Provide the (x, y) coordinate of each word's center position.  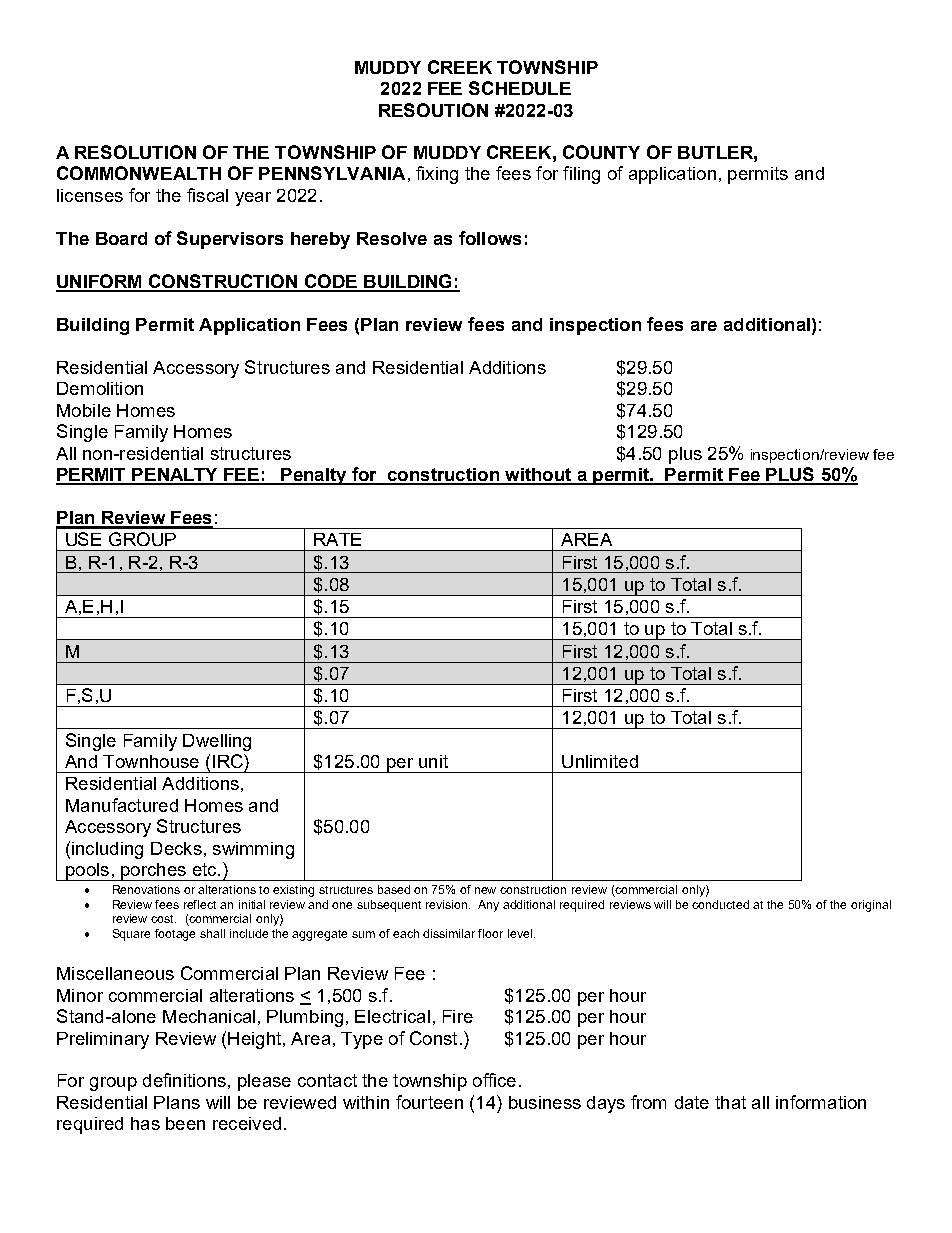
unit (433, 761)
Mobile (84, 410)
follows (490, 238)
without (538, 476)
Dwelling (217, 742)
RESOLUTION (135, 152)
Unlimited (600, 761)
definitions (184, 1080)
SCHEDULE (520, 88)
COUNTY (601, 152)
